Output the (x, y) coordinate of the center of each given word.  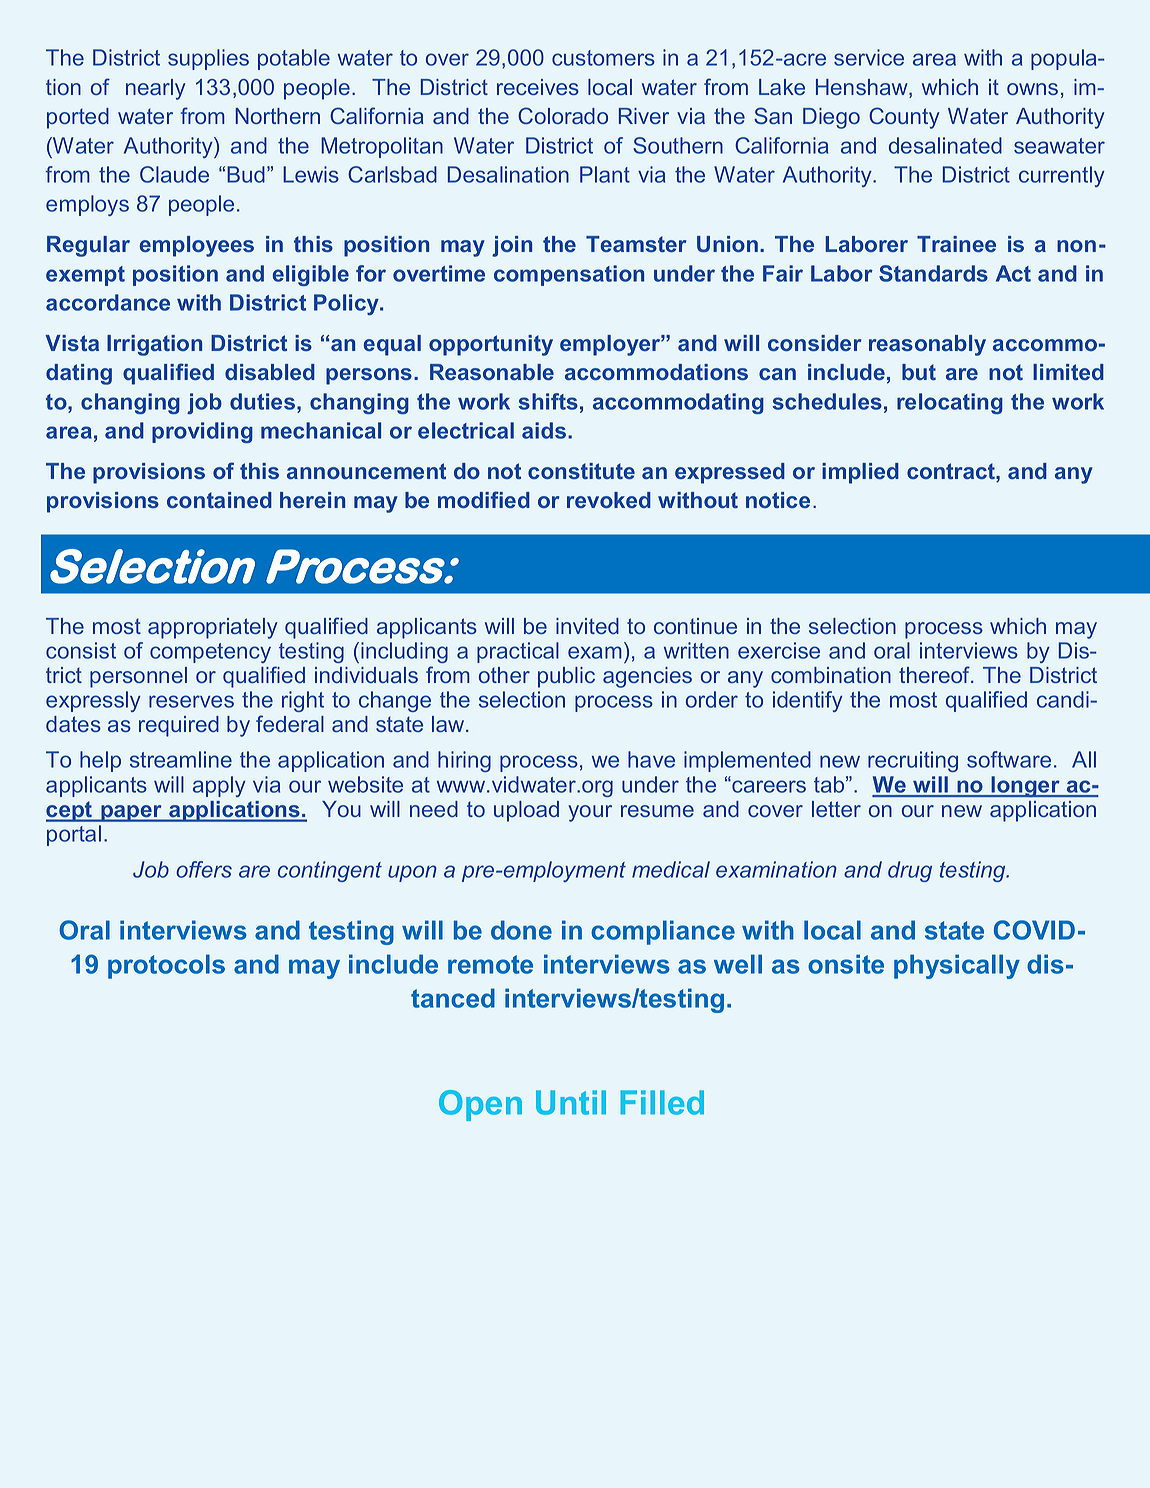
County (904, 118)
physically (957, 966)
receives (538, 87)
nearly (155, 89)
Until (571, 1102)
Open (480, 1105)
